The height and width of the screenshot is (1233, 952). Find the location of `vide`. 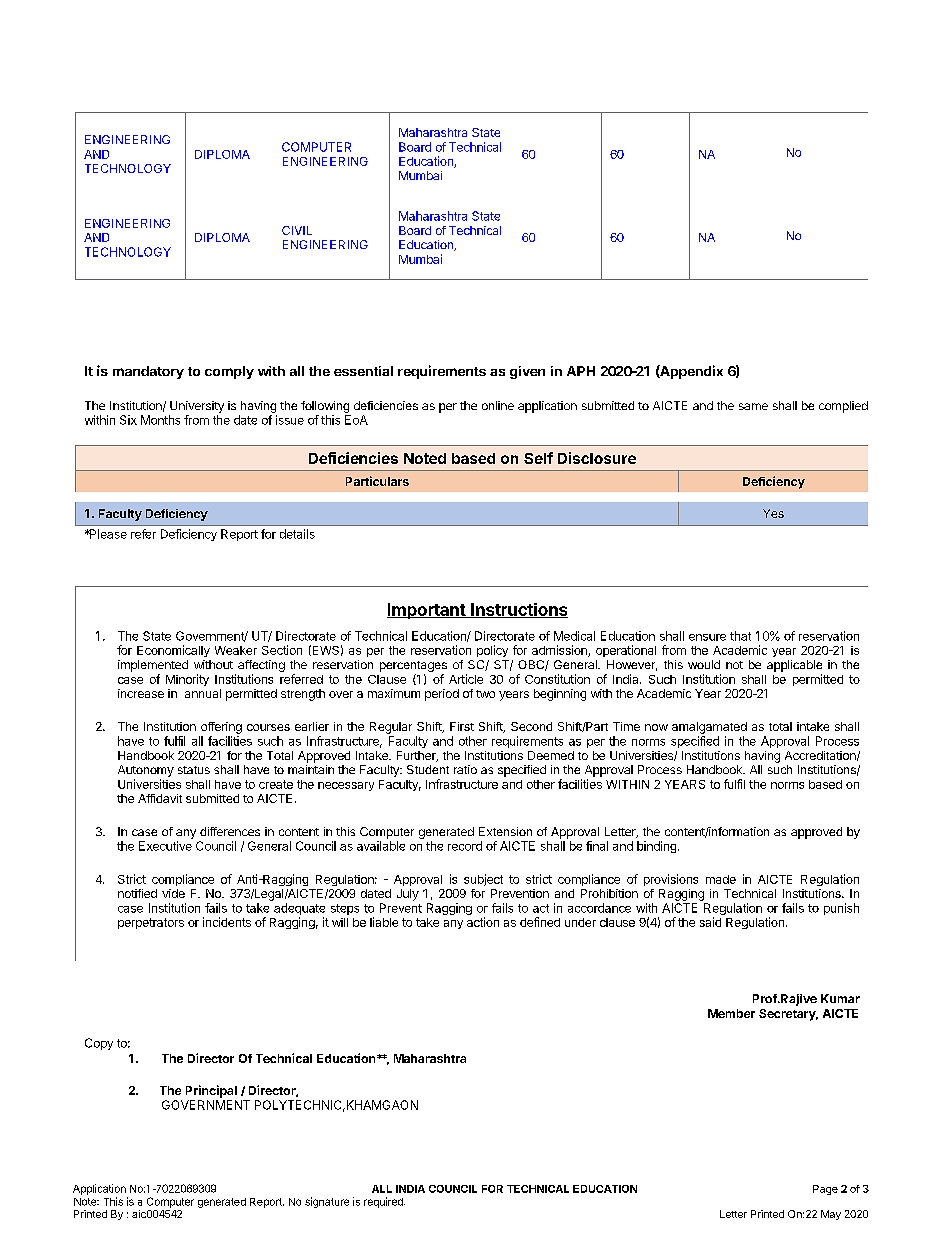

vide is located at coordinates (173, 893).
